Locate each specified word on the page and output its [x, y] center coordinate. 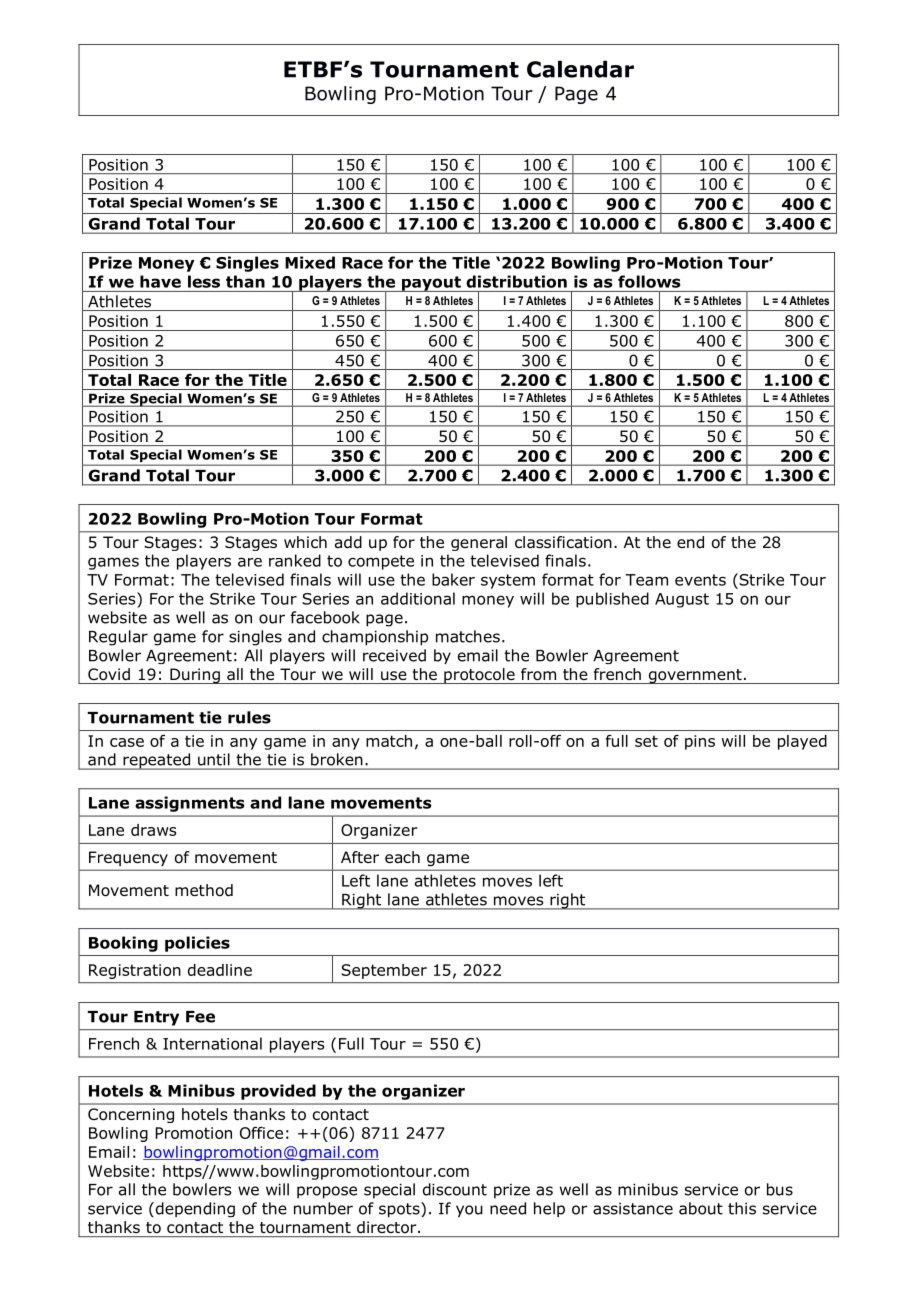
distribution [516, 281]
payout [431, 284]
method [204, 890]
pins [700, 742]
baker [453, 579]
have [160, 281]
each [402, 857]
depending [194, 1209]
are [250, 562]
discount [455, 1189]
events [700, 580]
